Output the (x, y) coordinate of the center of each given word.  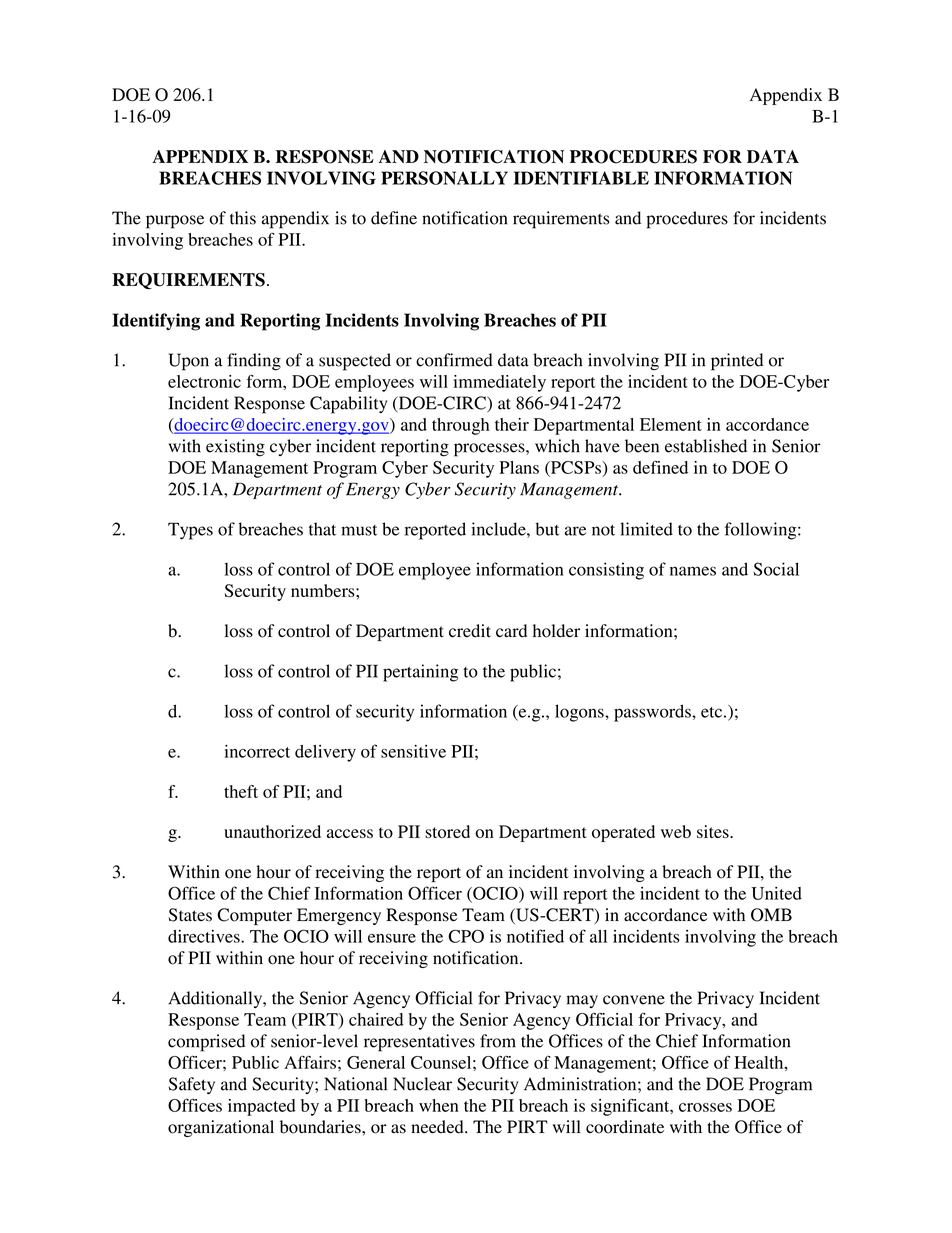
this (243, 218)
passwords (653, 713)
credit (470, 631)
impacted (262, 1107)
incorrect (257, 751)
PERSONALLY (444, 178)
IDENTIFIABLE (581, 178)
